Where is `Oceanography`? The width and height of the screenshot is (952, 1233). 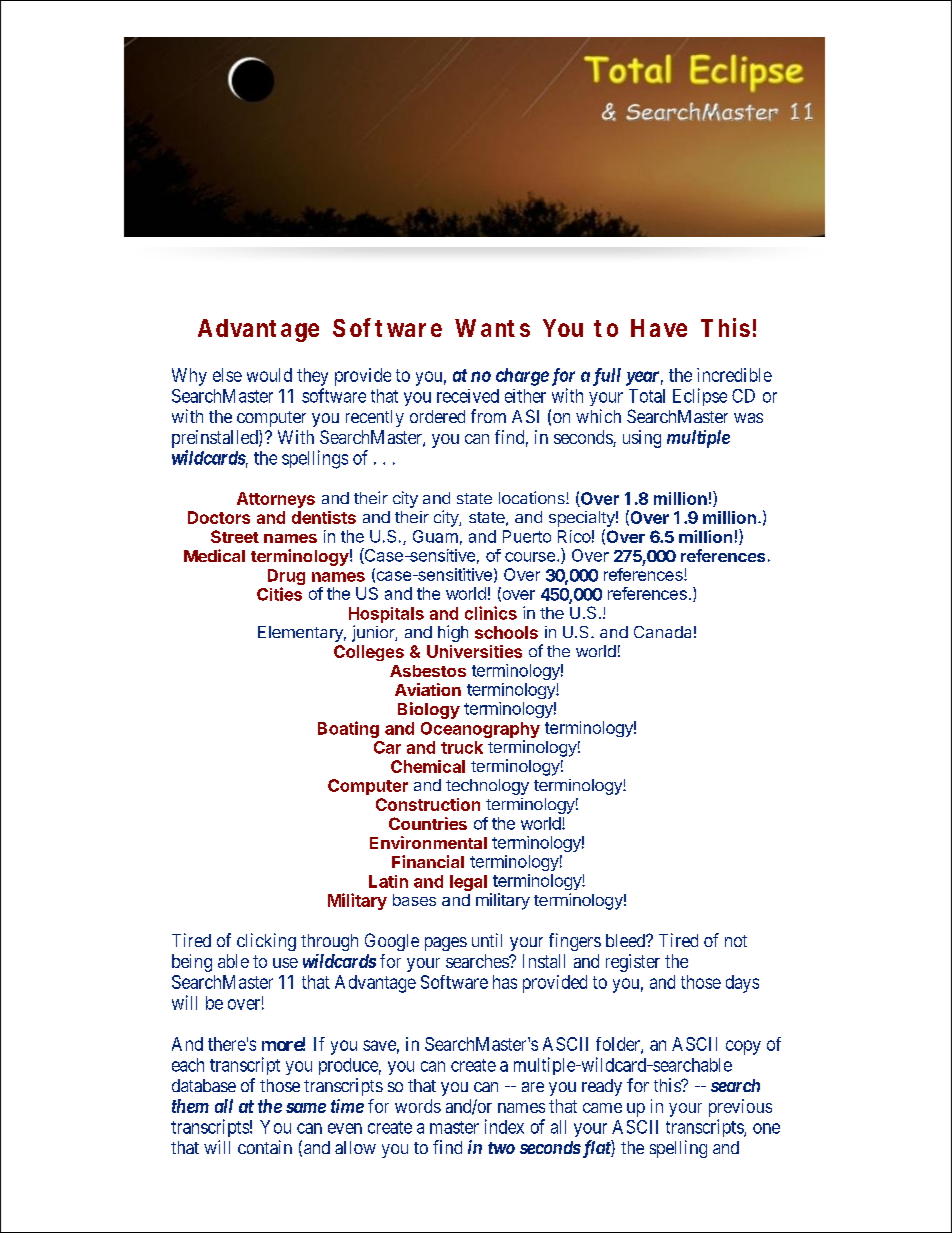 Oceanography is located at coordinates (480, 731).
